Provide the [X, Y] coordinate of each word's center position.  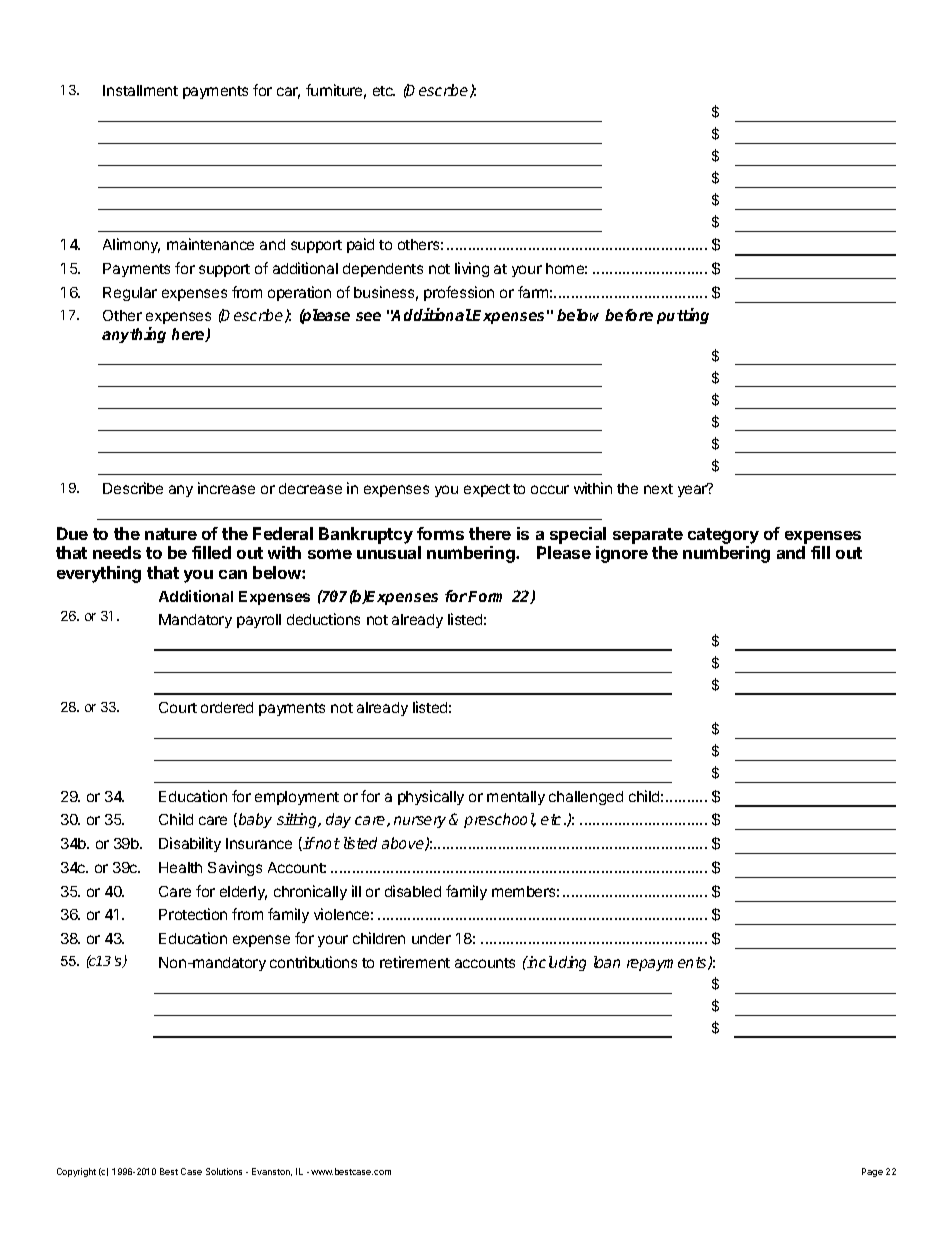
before [629, 315]
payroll [259, 621]
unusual [389, 552]
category [723, 536]
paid [360, 245]
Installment [140, 90]
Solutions [224, 1171]
